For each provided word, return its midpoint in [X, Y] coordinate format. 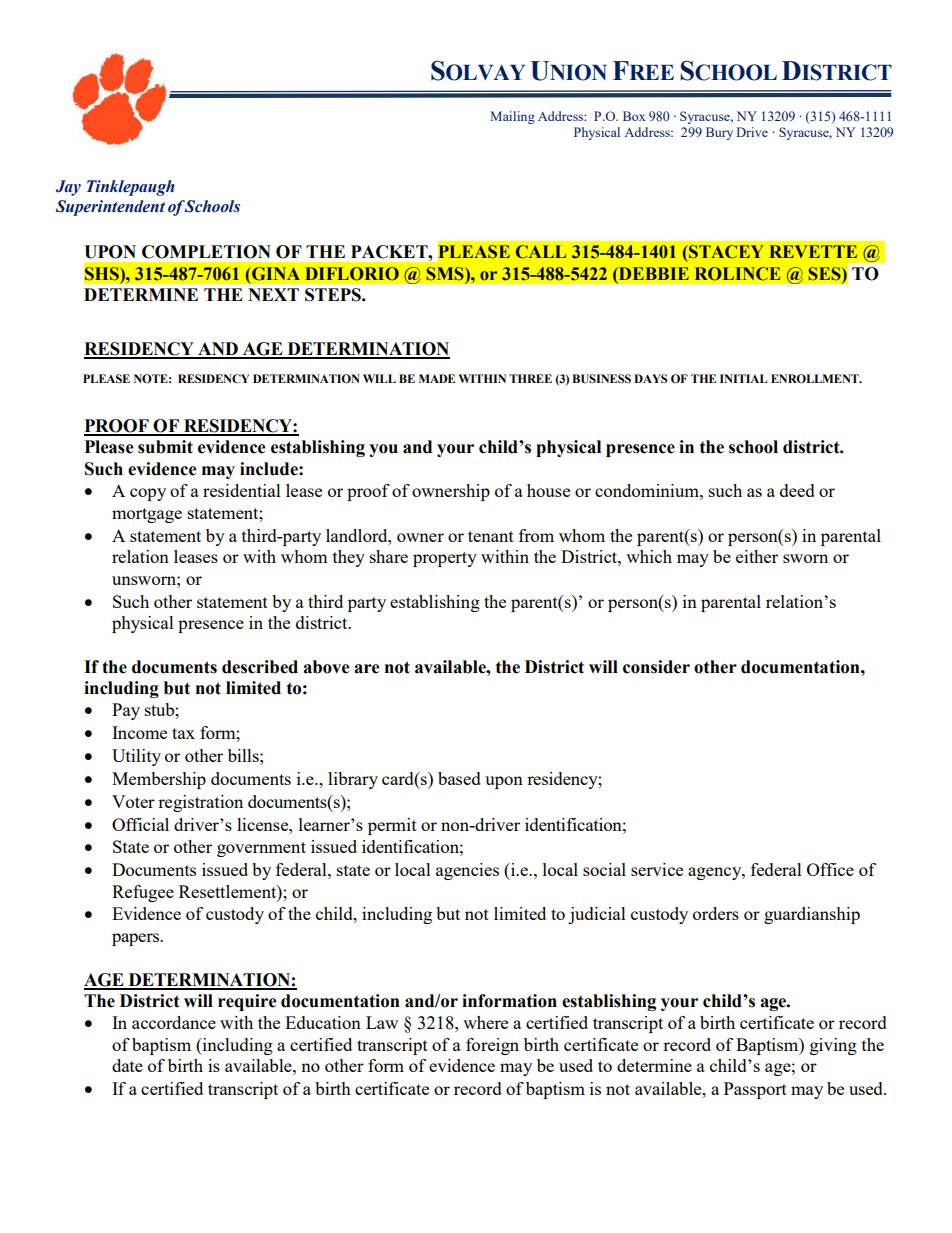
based [459, 778]
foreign [492, 1046]
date [127, 1065]
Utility [136, 757]
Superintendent [110, 208]
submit [165, 447]
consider [656, 667]
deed [797, 490]
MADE [437, 378]
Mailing [512, 117]
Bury [719, 133]
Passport [755, 1090]
